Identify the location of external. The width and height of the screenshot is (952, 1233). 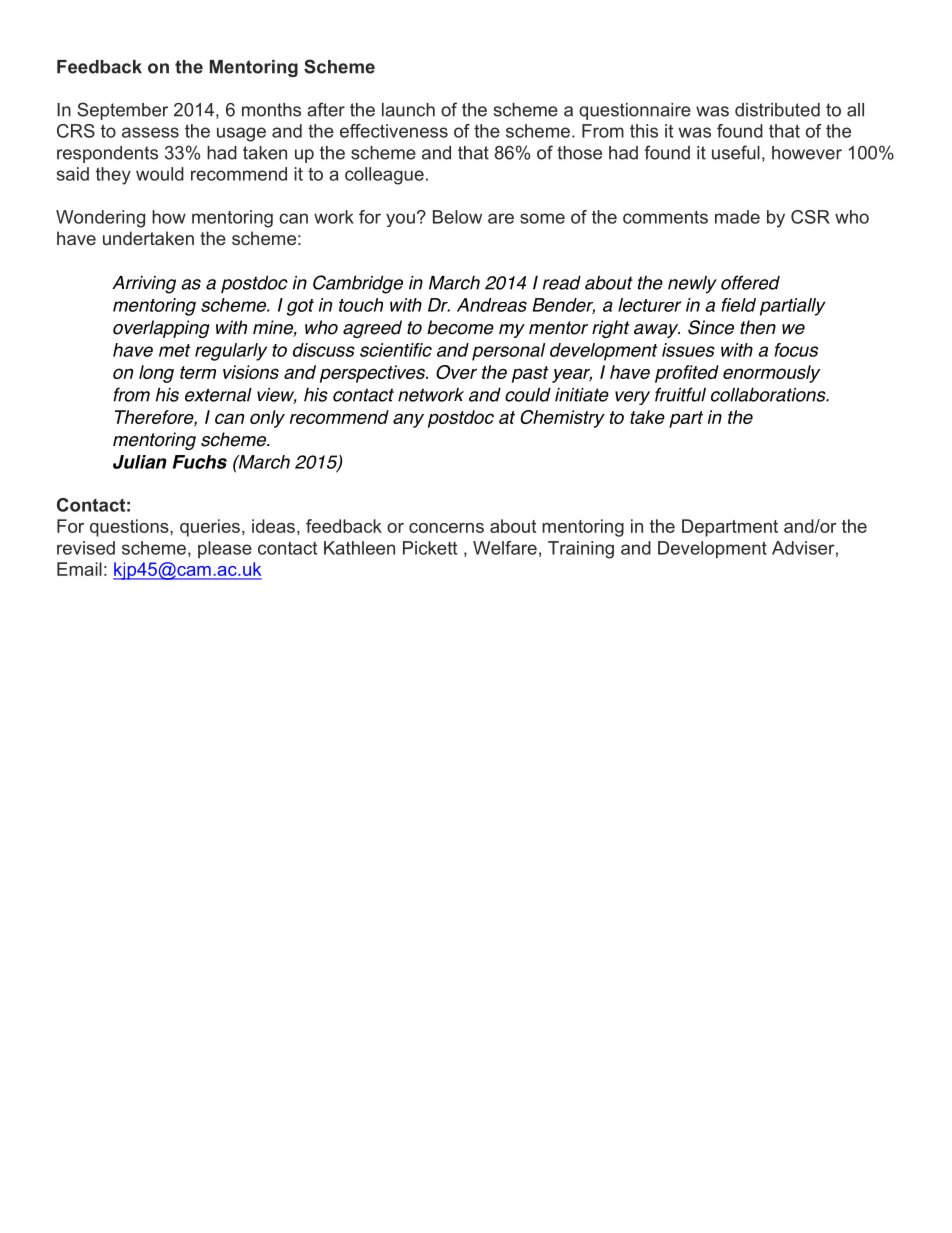
(218, 395).
